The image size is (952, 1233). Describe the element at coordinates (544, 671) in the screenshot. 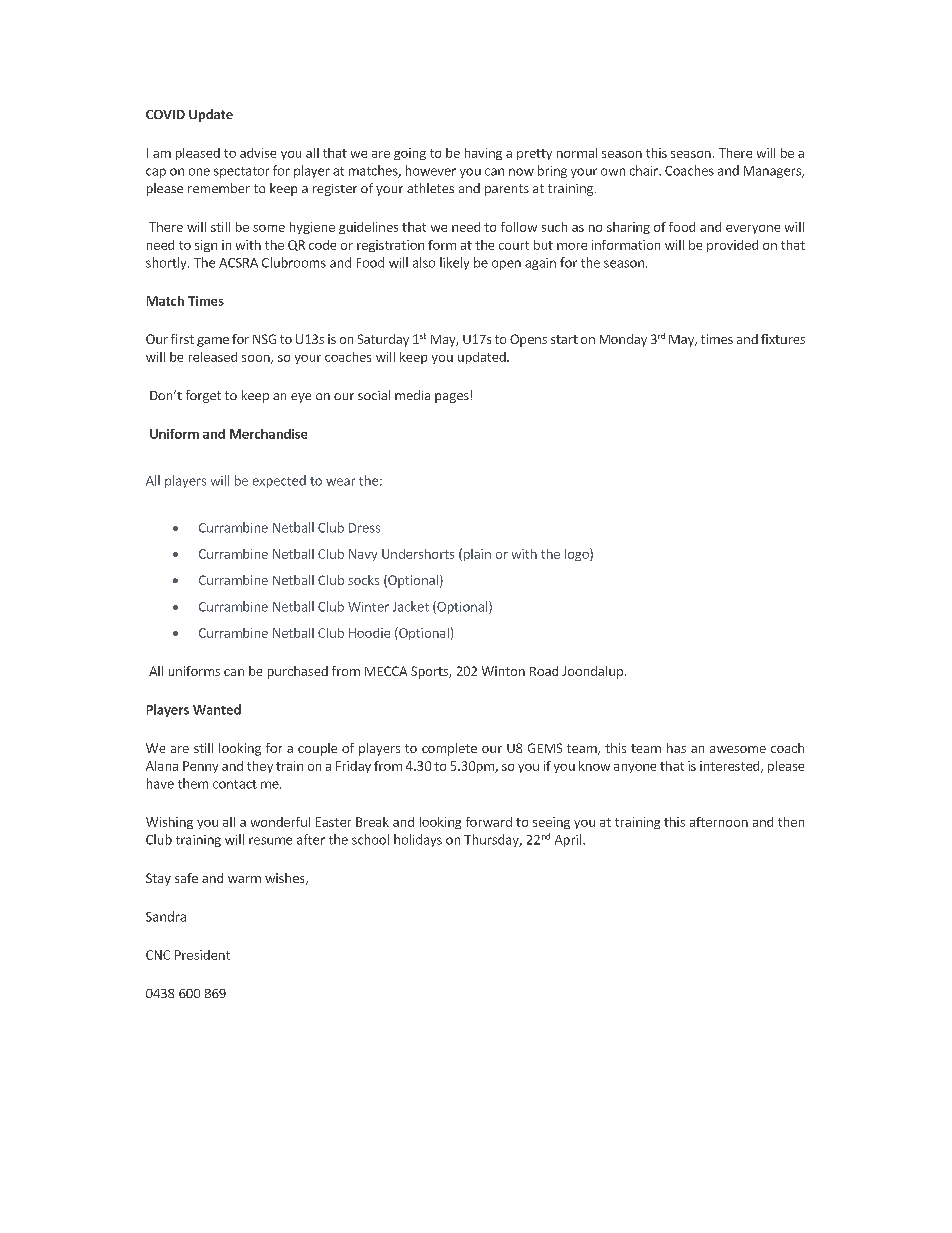

I see `Road` at that location.
